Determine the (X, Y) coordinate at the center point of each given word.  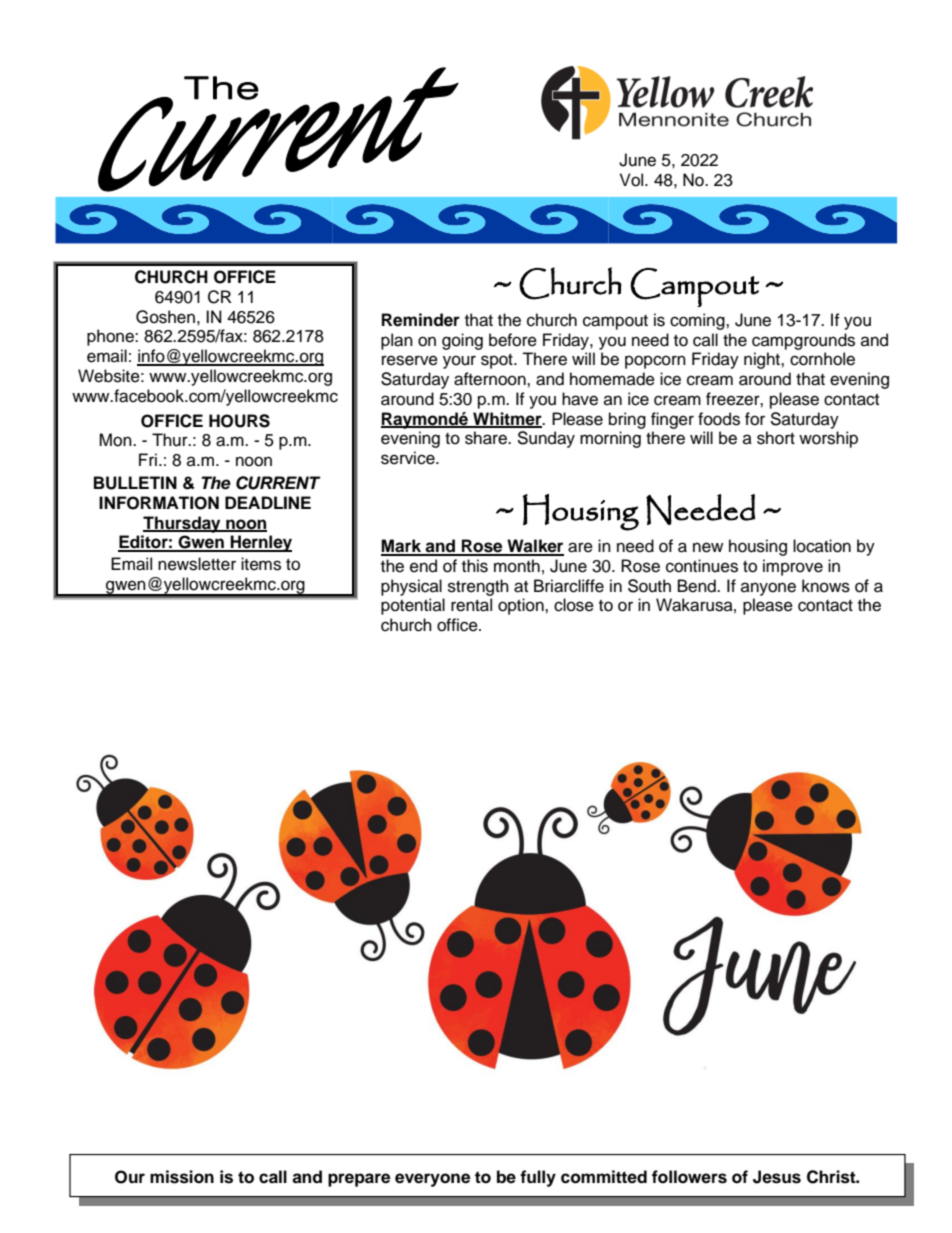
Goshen (165, 317)
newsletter (197, 564)
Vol (633, 180)
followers (689, 1177)
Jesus (777, 1177)
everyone (432, 1180)
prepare (359, 1180)
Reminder (421, 320)
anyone (768, 589)
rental (471, 605)
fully (538, 1178)
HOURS (239, 421)
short (776, 438)
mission (182, 1177)
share (487, 438)
